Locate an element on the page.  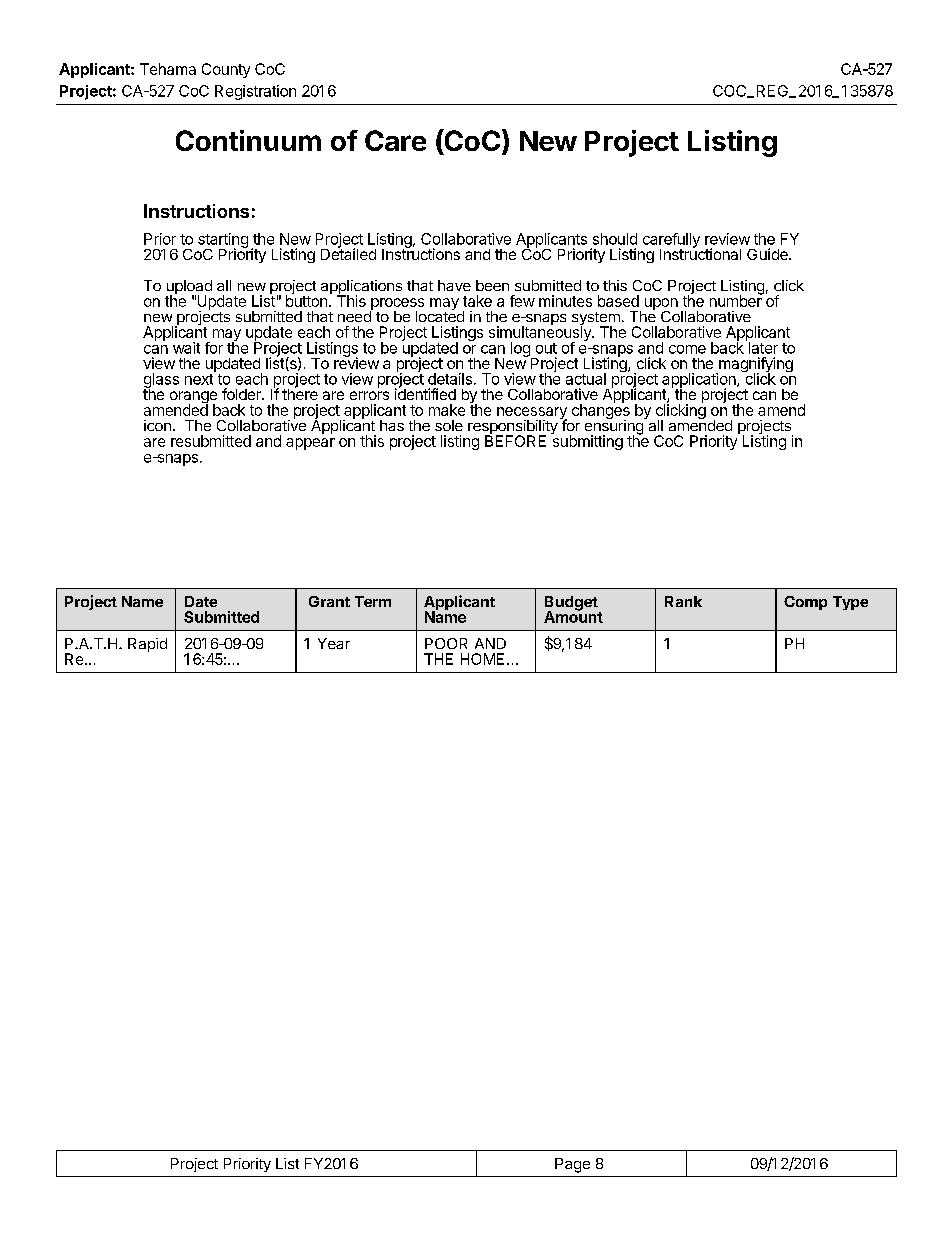
HOME is located at coordinates (482, 659).
